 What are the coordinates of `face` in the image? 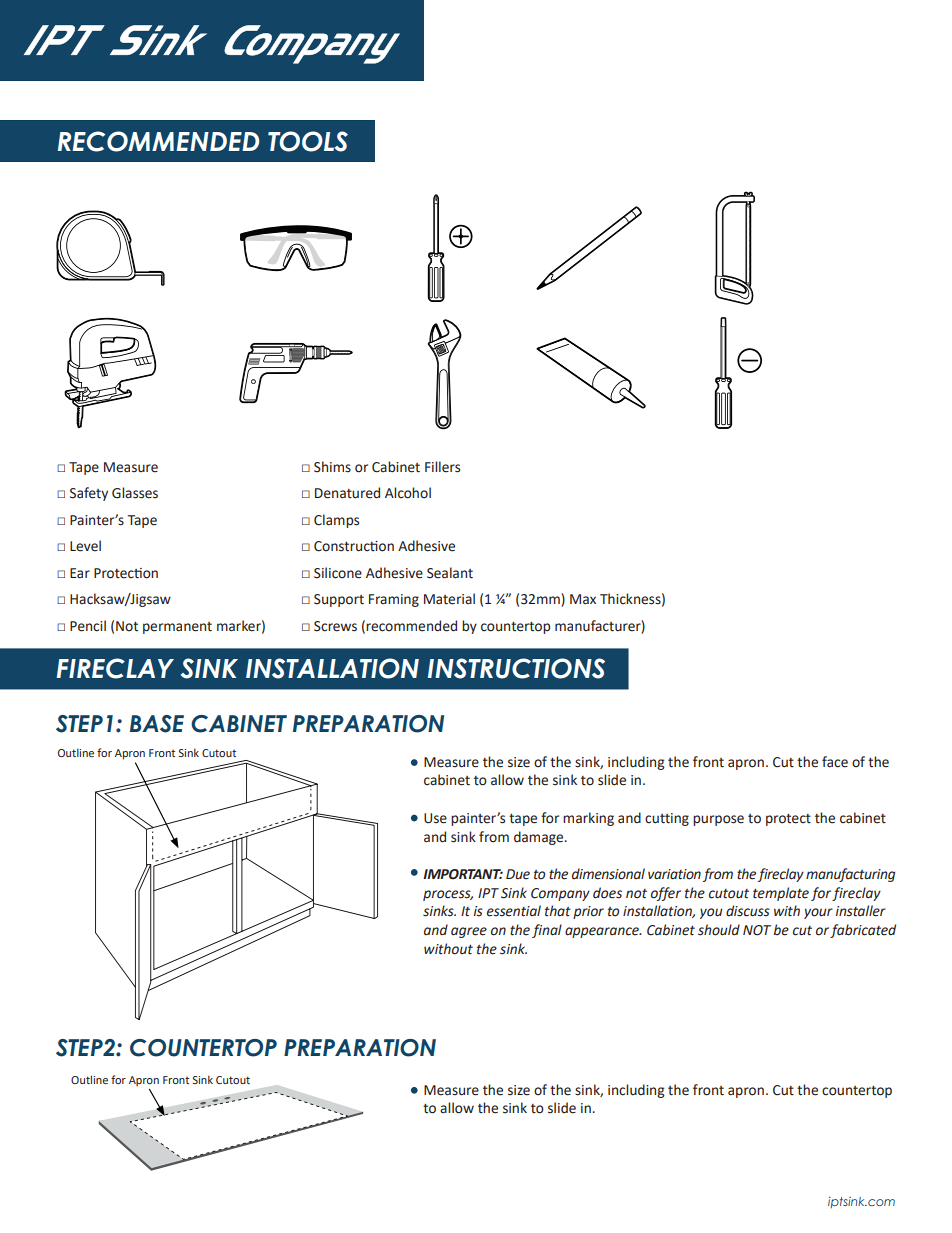 It's located at (835, 762).
